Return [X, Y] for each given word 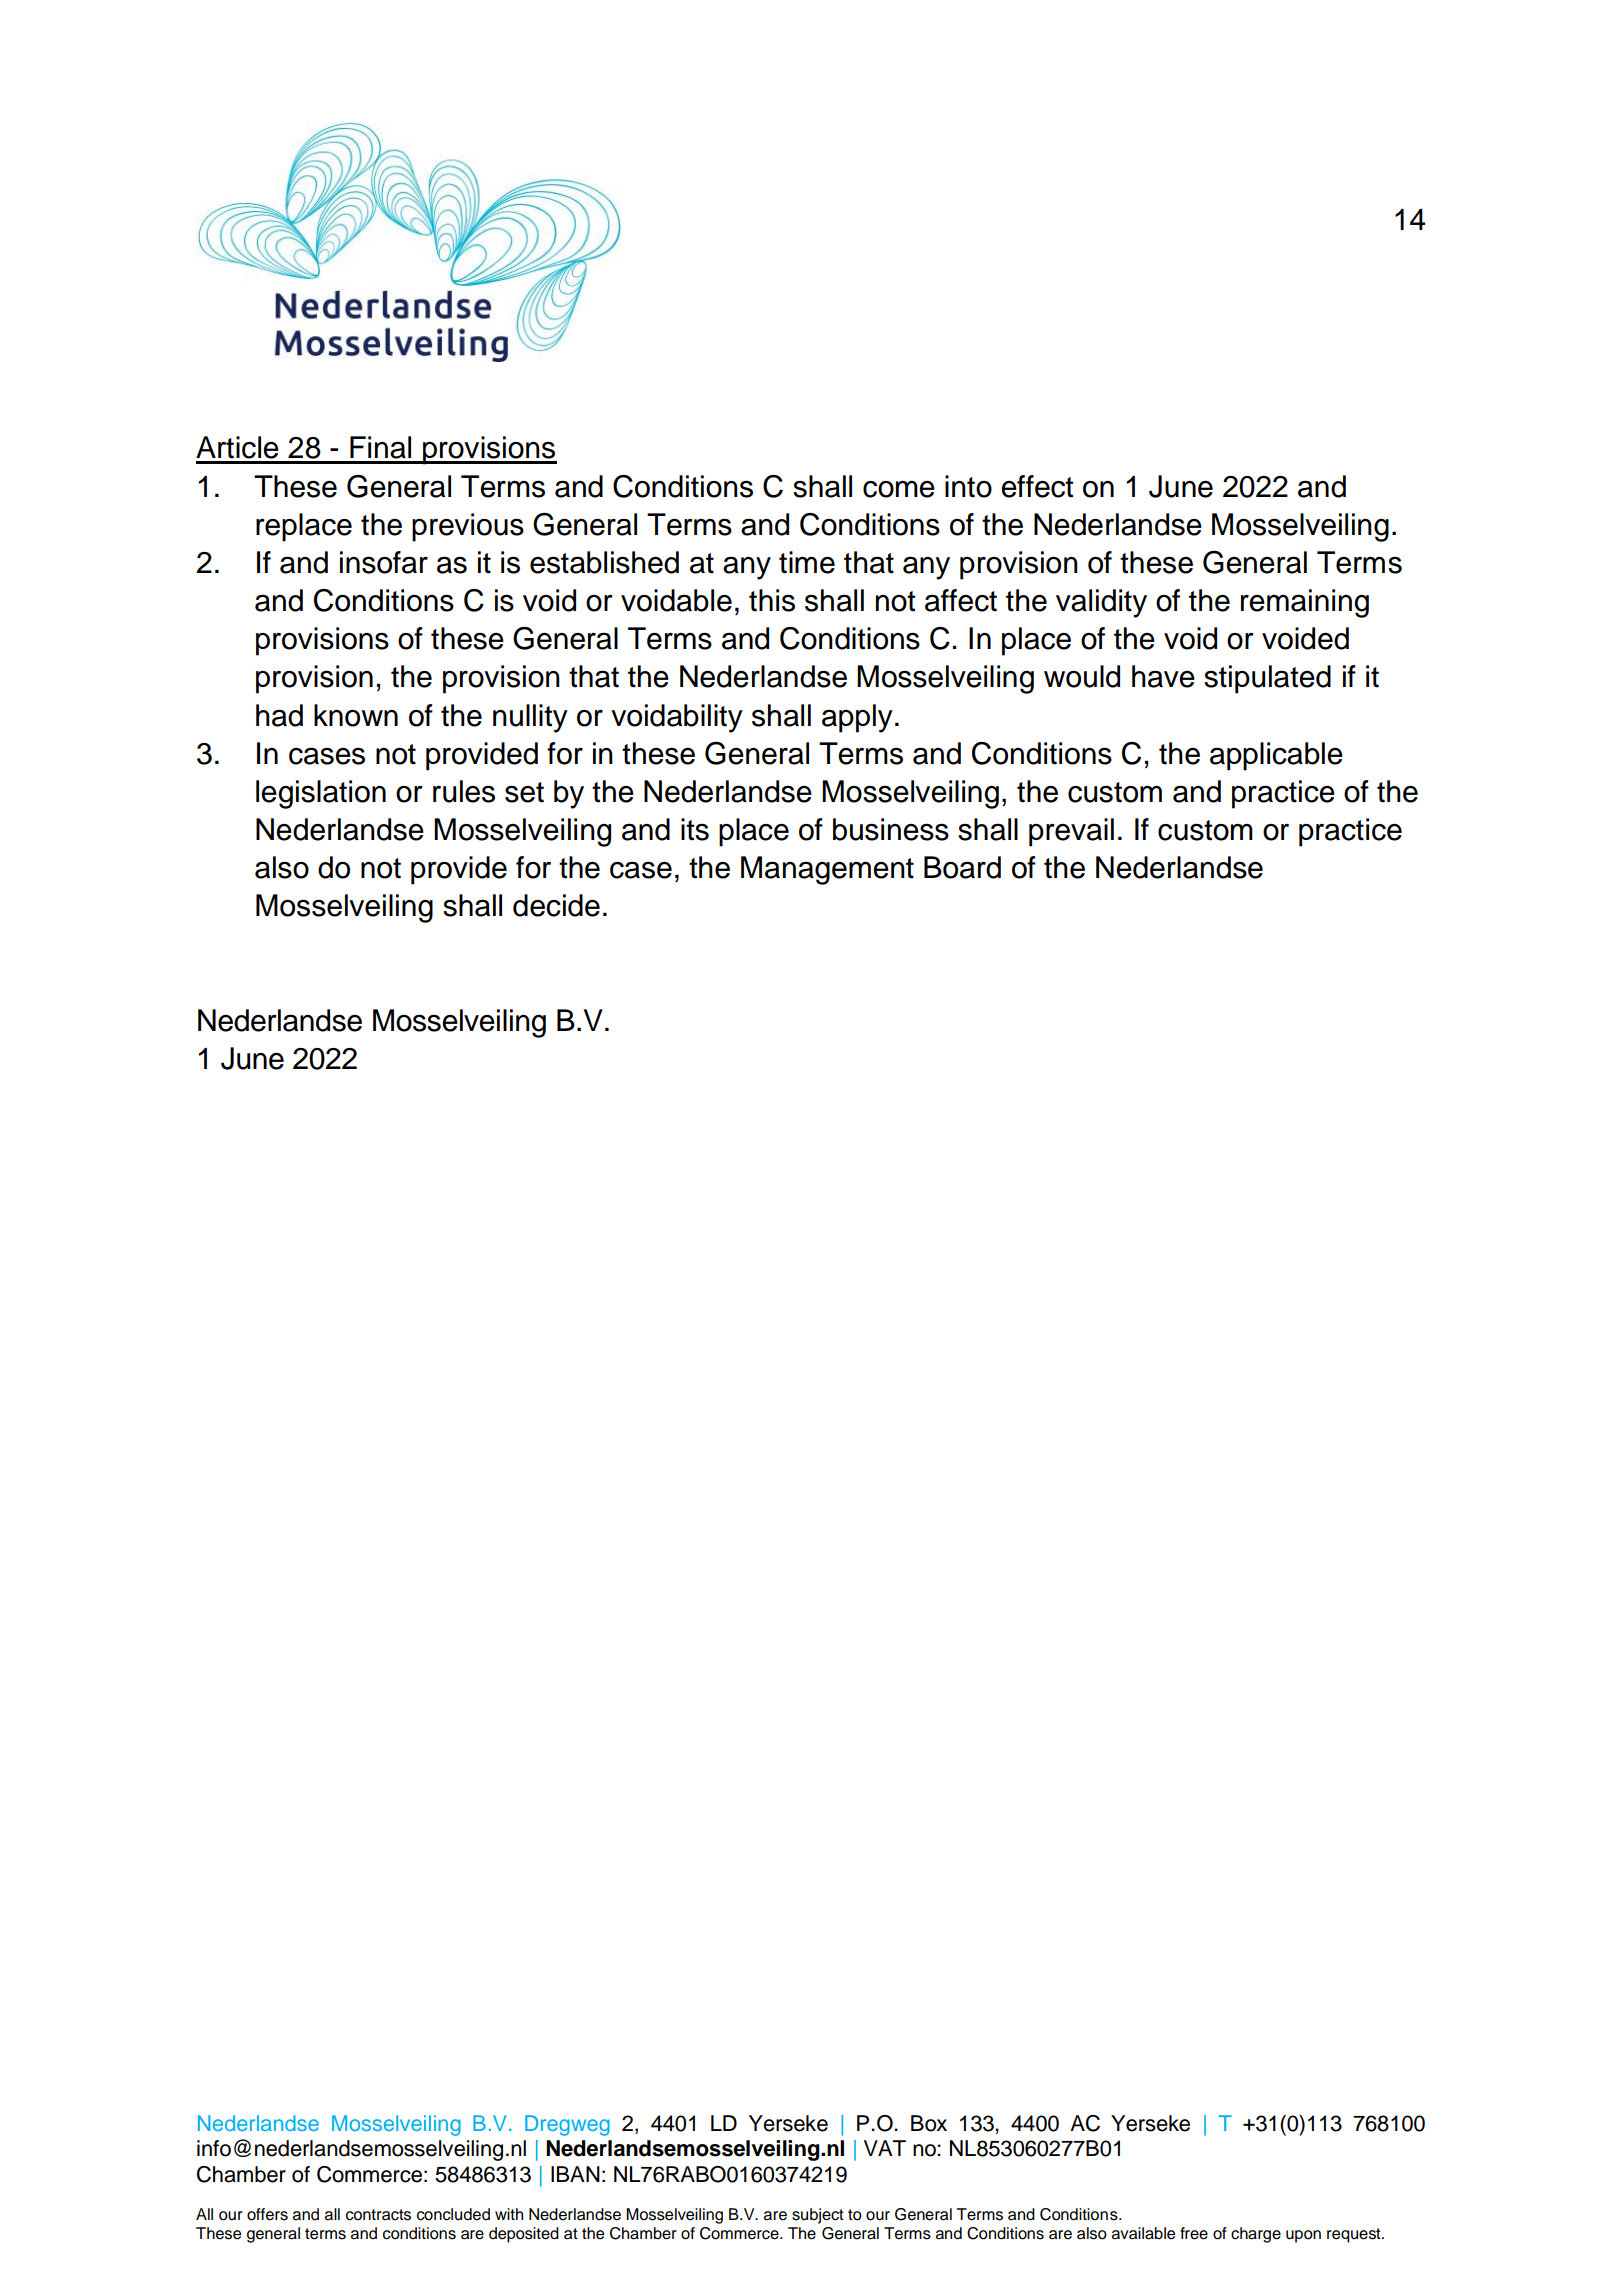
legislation [321, 794]
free [1194, 2233]
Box [929, 2123]
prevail [1071, 832]
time [807, 562]
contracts [378, 2215]
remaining [1305, 603]
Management [827, 870]
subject [818, 2216]
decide [556, 905]
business [891, 829]
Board [962, 867]
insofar [384, 562]
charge [1256, 2235]
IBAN [575, 2174]
